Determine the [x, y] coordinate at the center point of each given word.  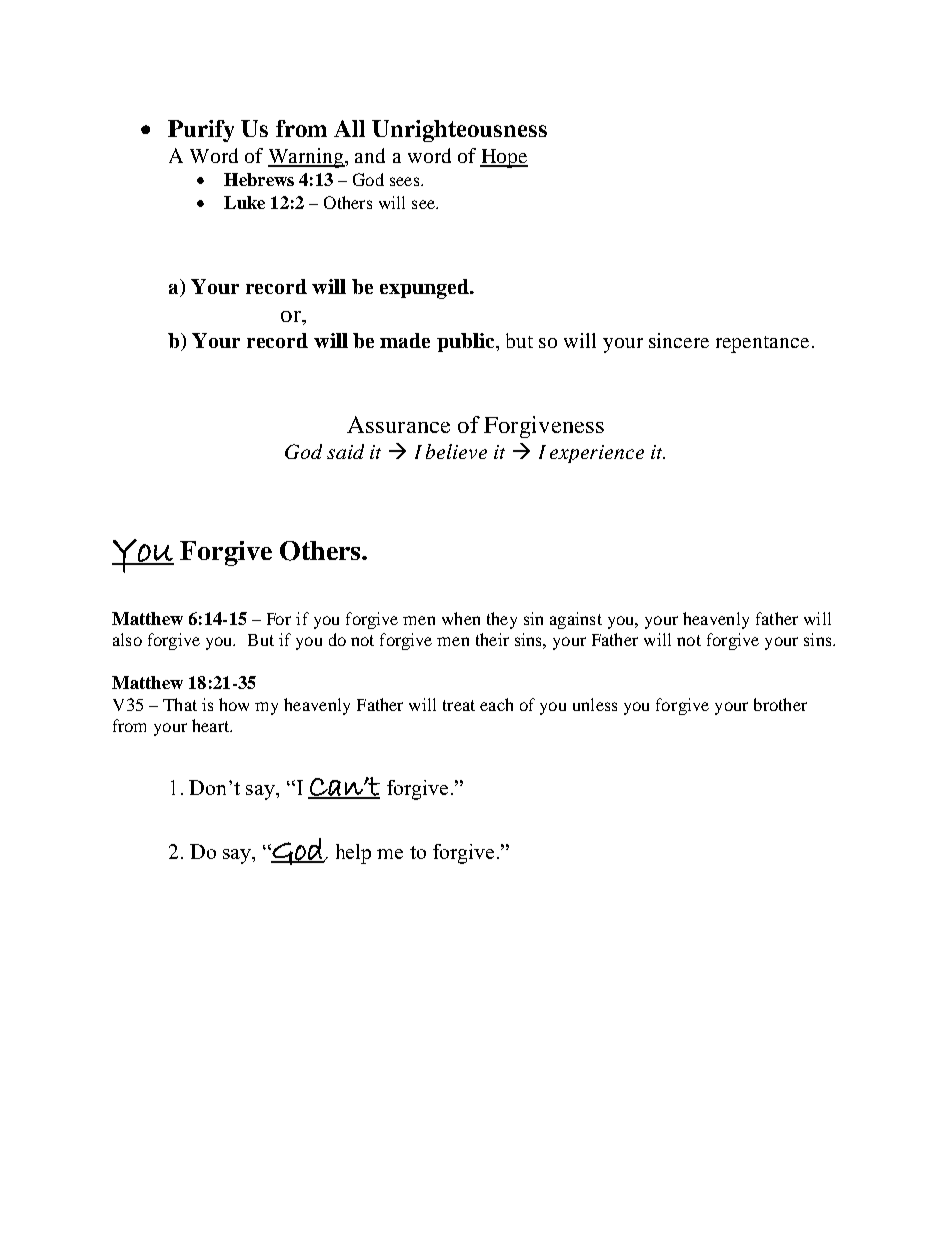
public [467, 342]
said [345, 451]
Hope [504, 158]
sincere [679, 340]
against [576, 620]
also [127, 639]
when [461, 618]
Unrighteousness [459, 131]
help [353, 854]
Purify [201, 131]
